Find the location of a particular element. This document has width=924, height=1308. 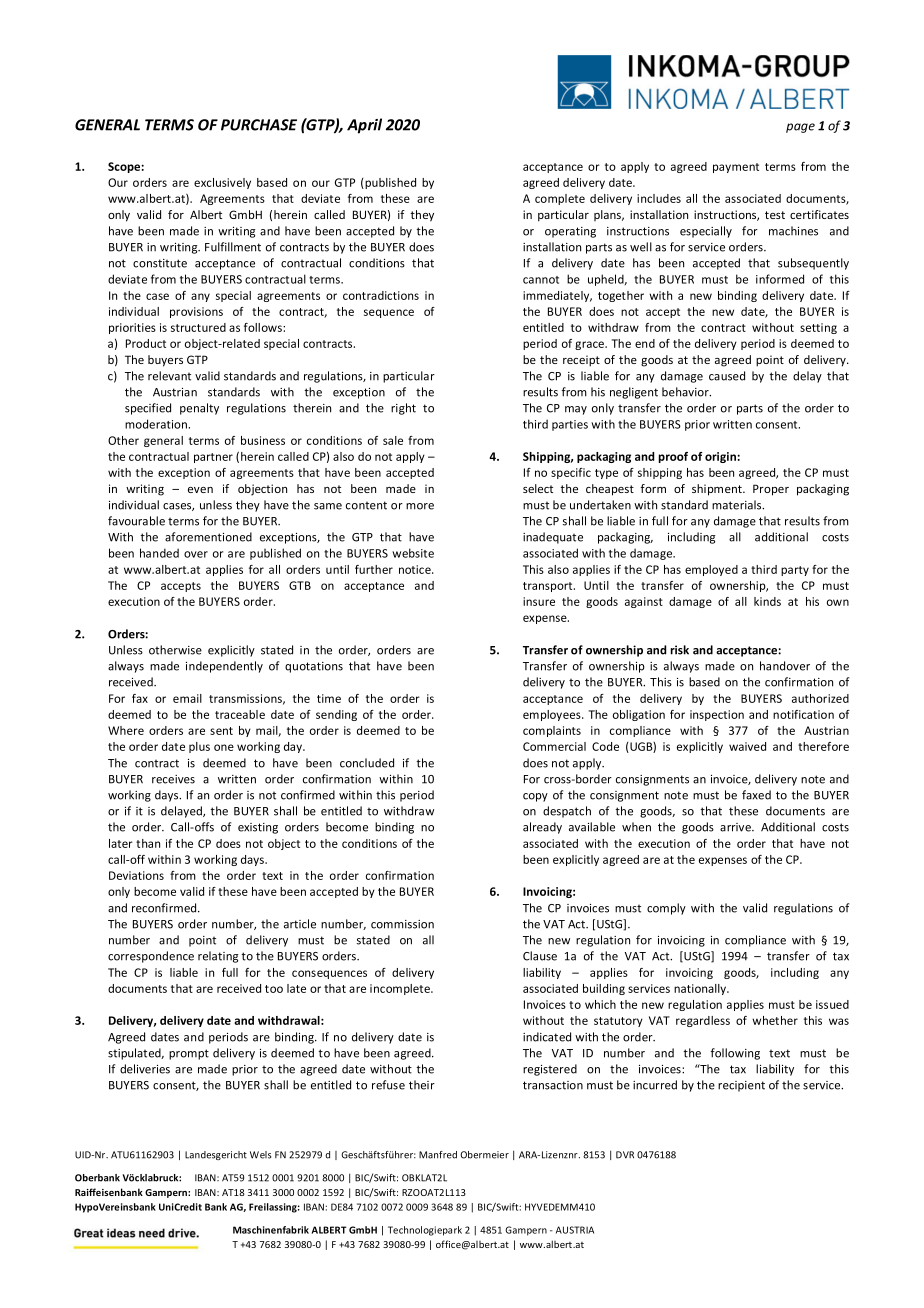

April is located at coordinates (364, 126).
